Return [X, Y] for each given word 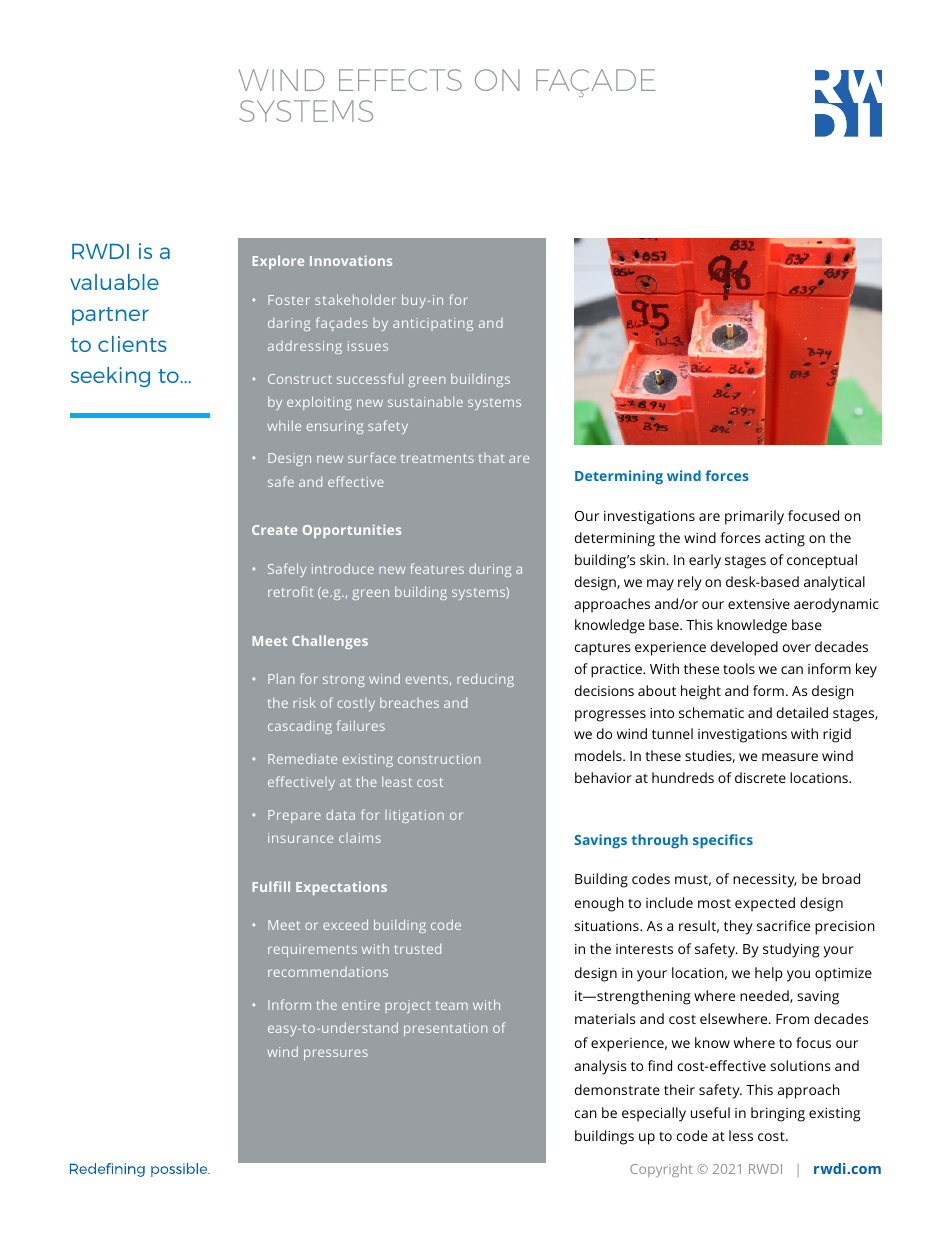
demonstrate [617, 1089]
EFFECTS [400, 80]
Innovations [351, 260]
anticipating [433, 324]
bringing [778, 1114]
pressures [336, 1054]
